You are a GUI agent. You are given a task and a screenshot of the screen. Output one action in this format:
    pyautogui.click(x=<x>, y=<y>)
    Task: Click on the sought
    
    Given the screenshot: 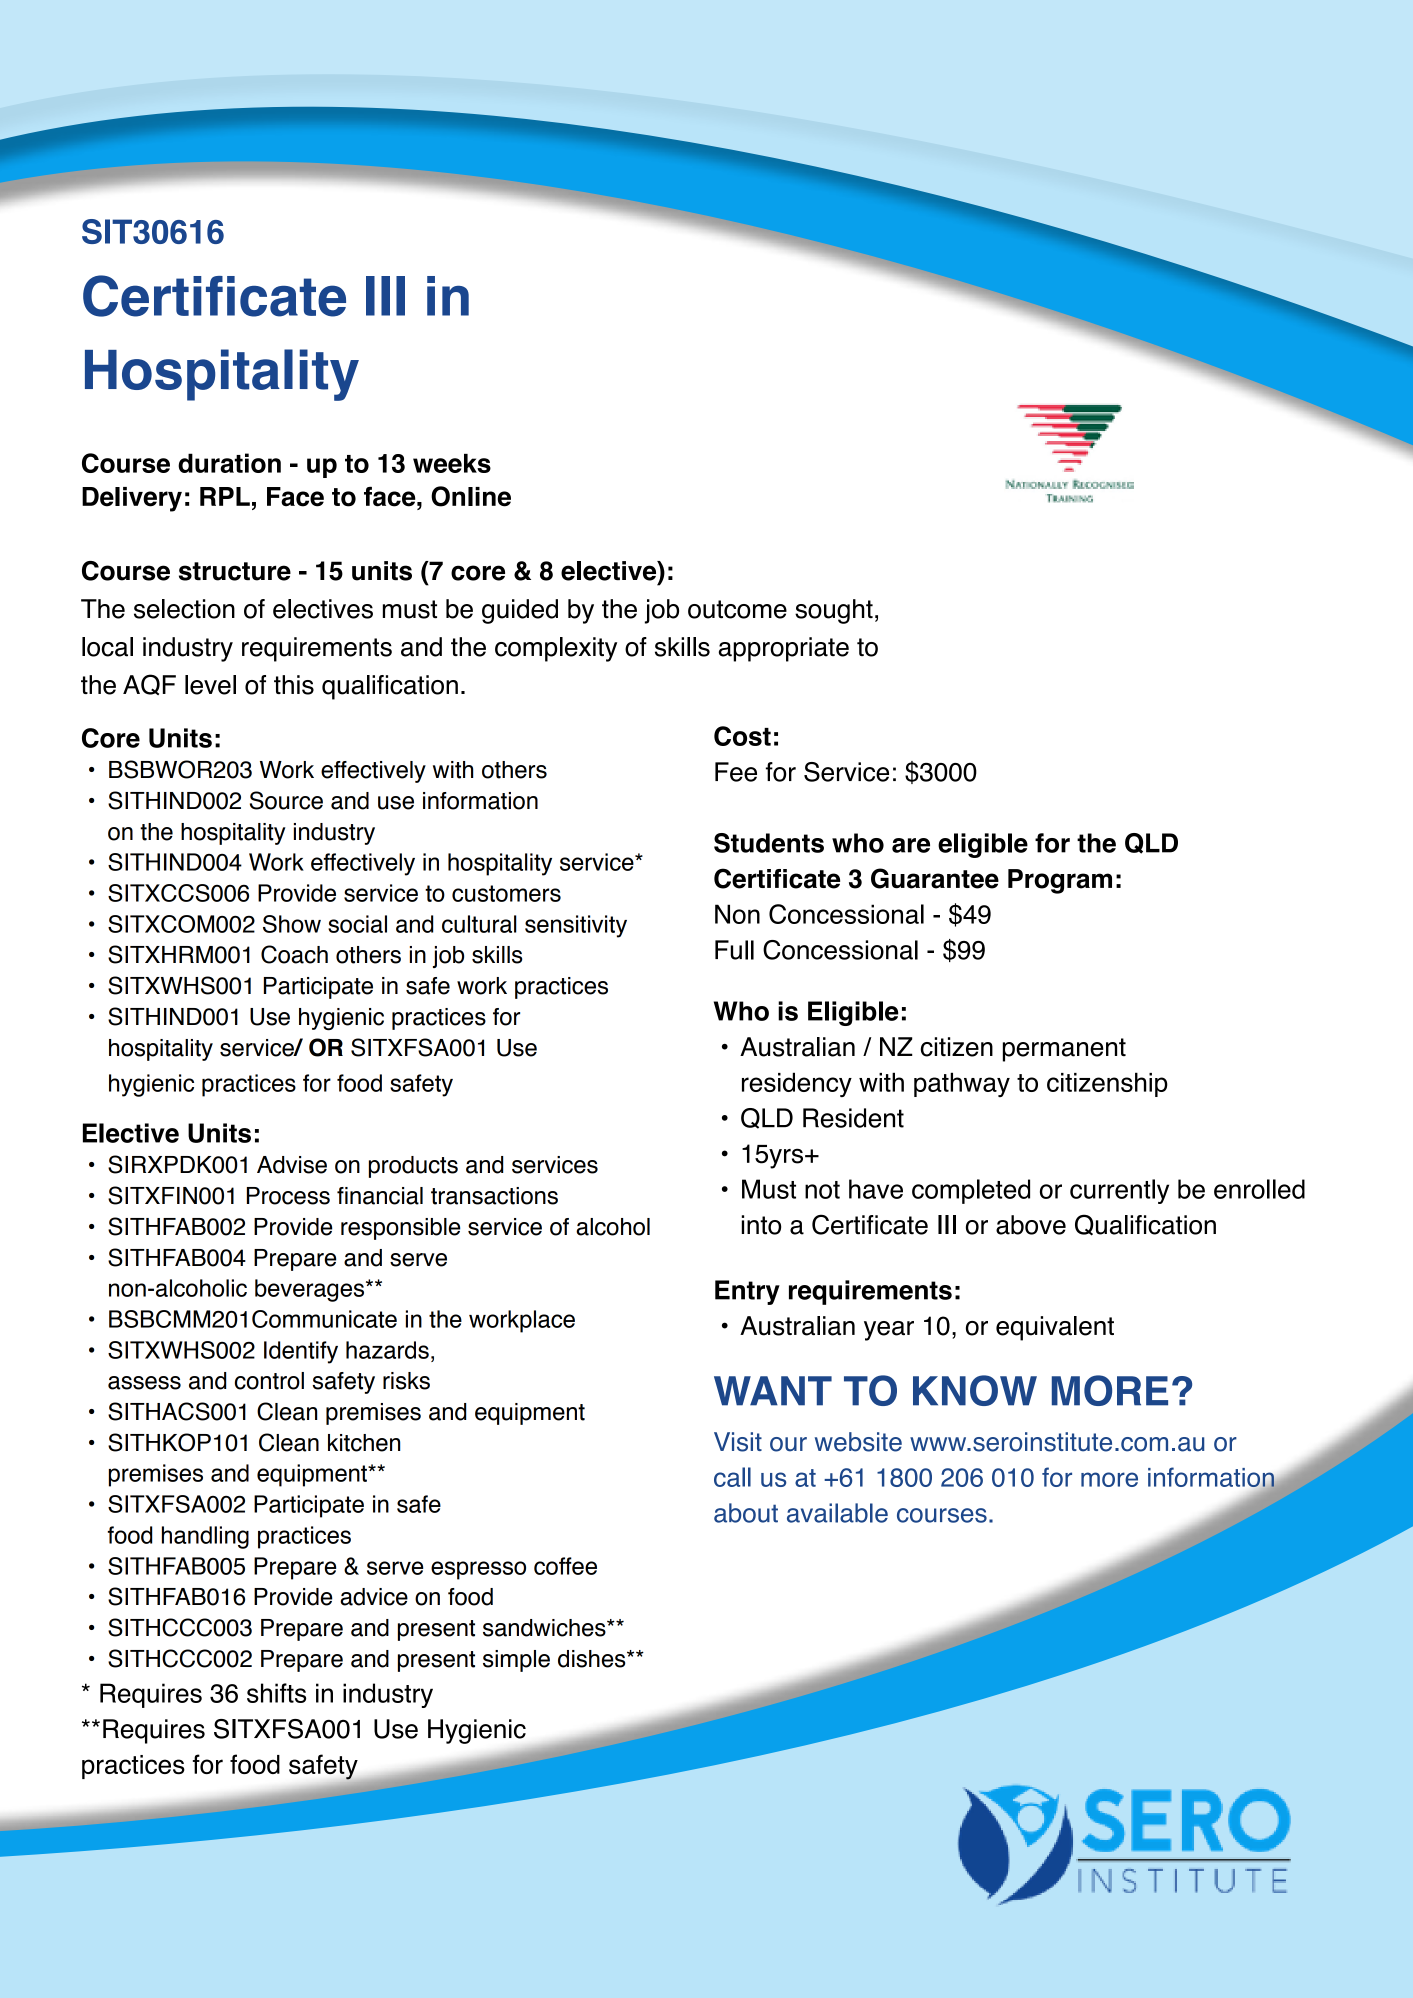 What is the action you would take?
    pyautogui.click(x=834, y=611)
